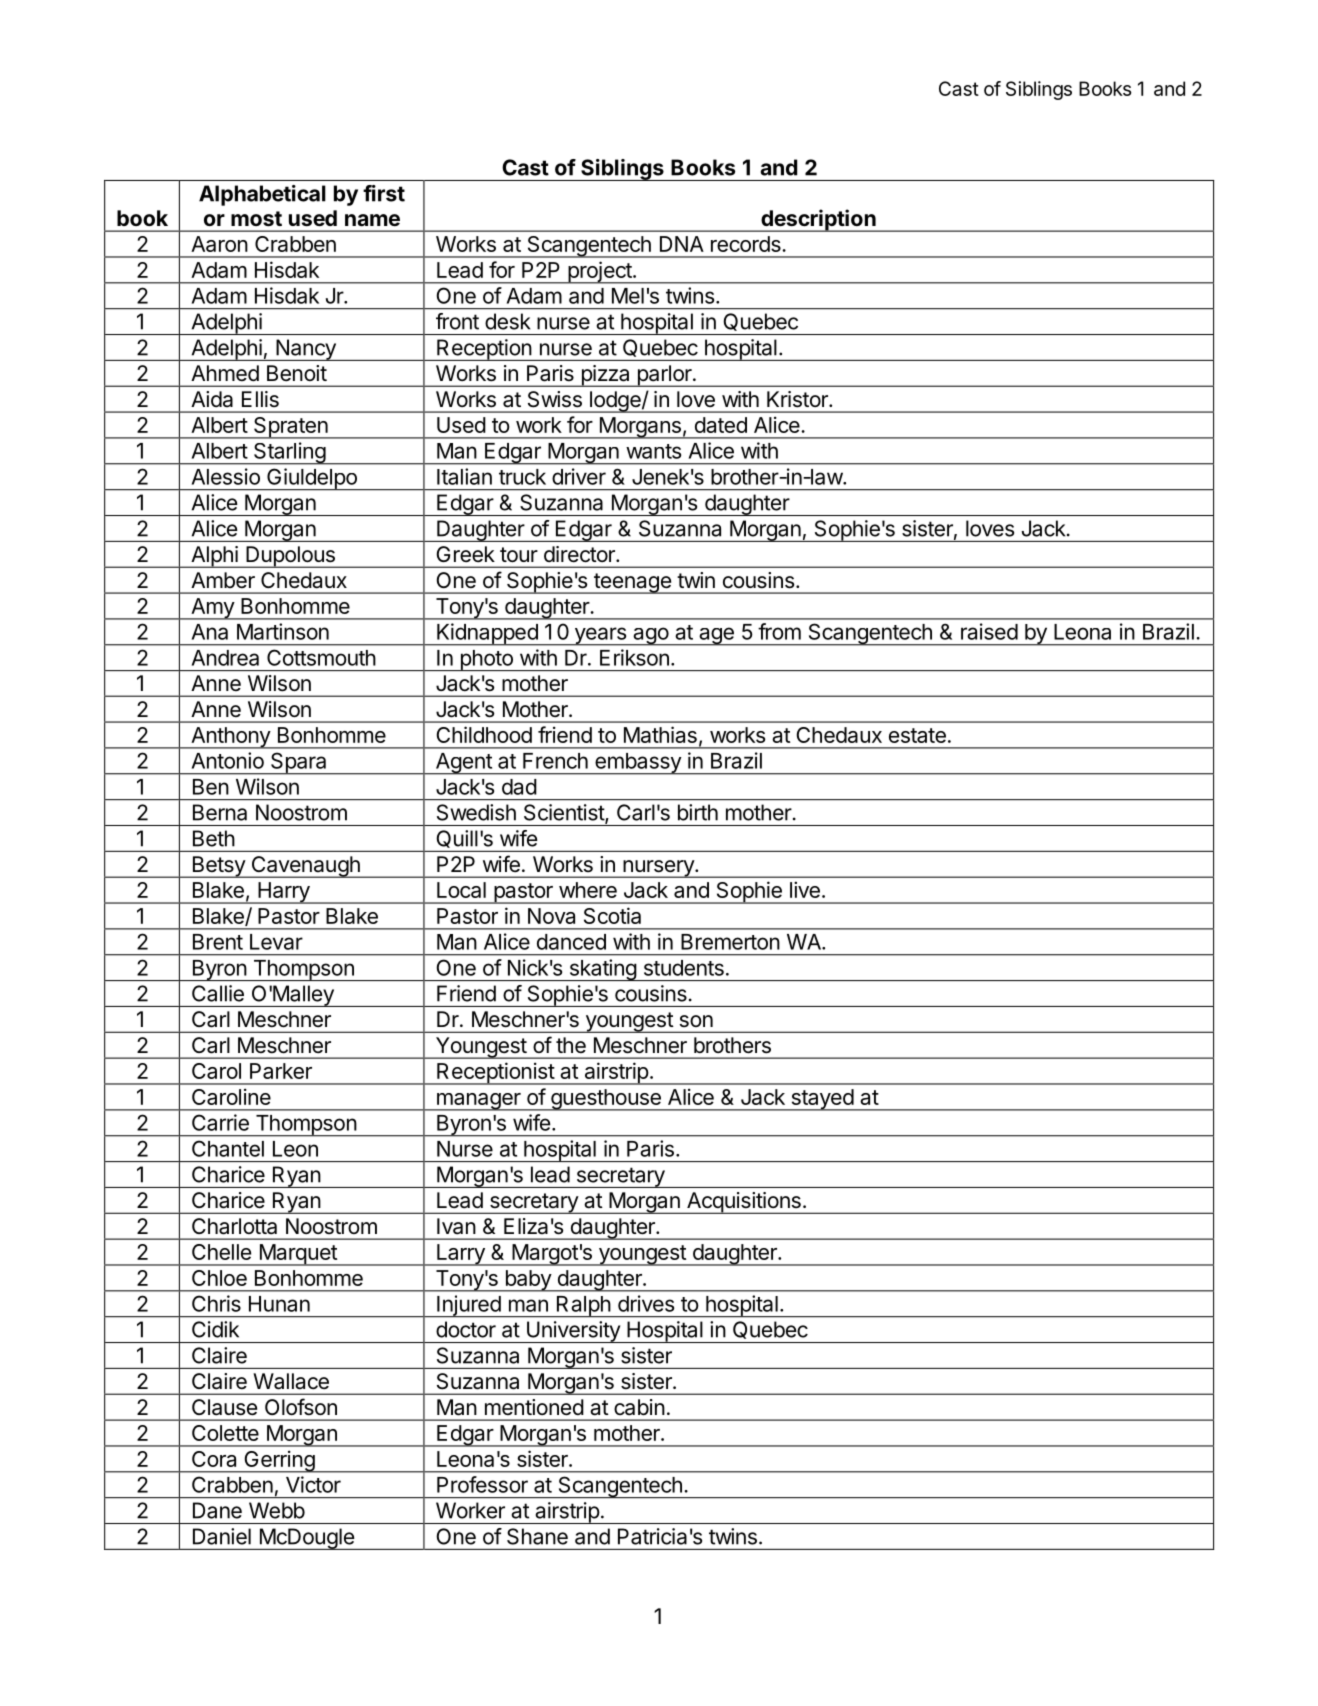  Describe the element at coordinates (225, 658) in the image. I see `Andrea` at that location.
